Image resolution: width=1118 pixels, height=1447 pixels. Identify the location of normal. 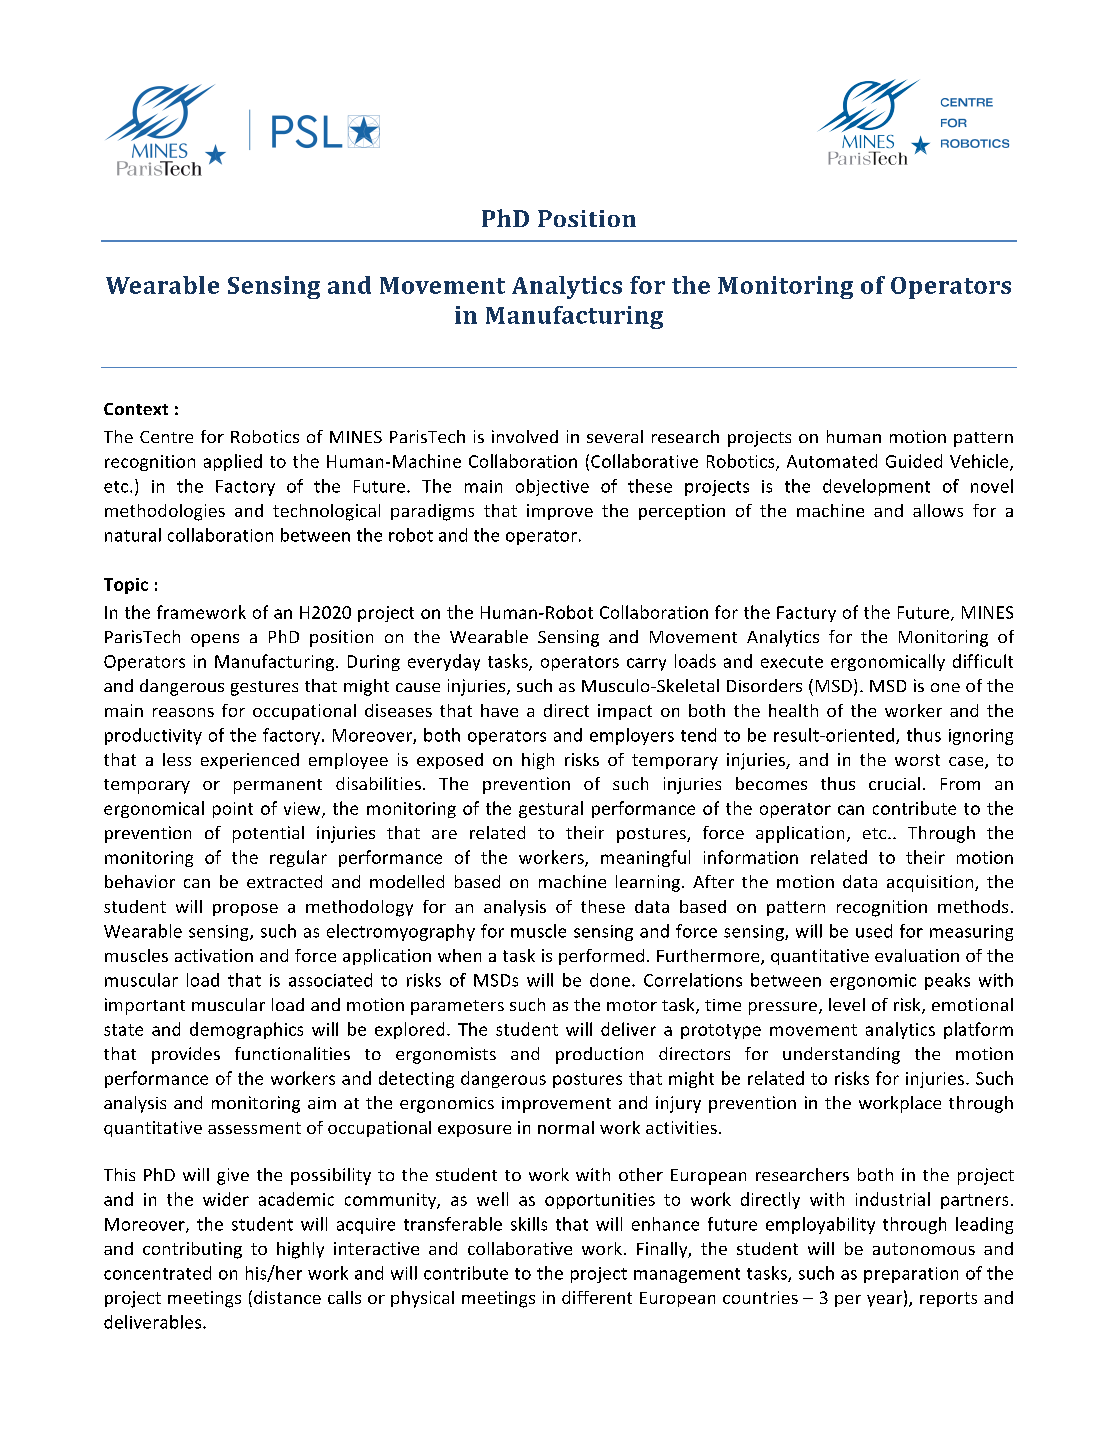
(566, 1127).
